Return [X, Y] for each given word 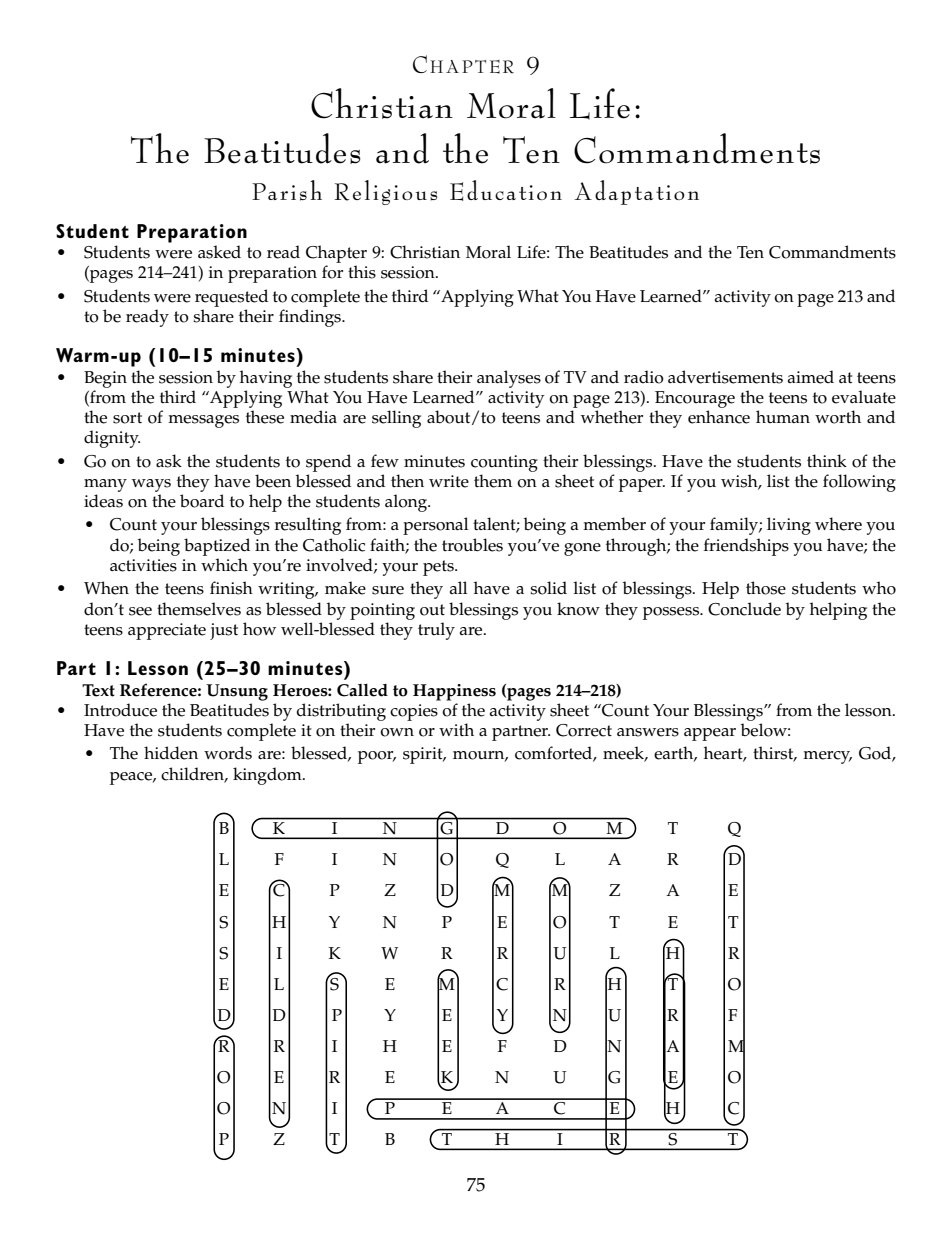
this [362, 272]
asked [219, 252]
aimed [811, 377]
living [789, 526]
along [407, 503]
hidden [171, 753]
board [202, 501]
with [456, 729]
